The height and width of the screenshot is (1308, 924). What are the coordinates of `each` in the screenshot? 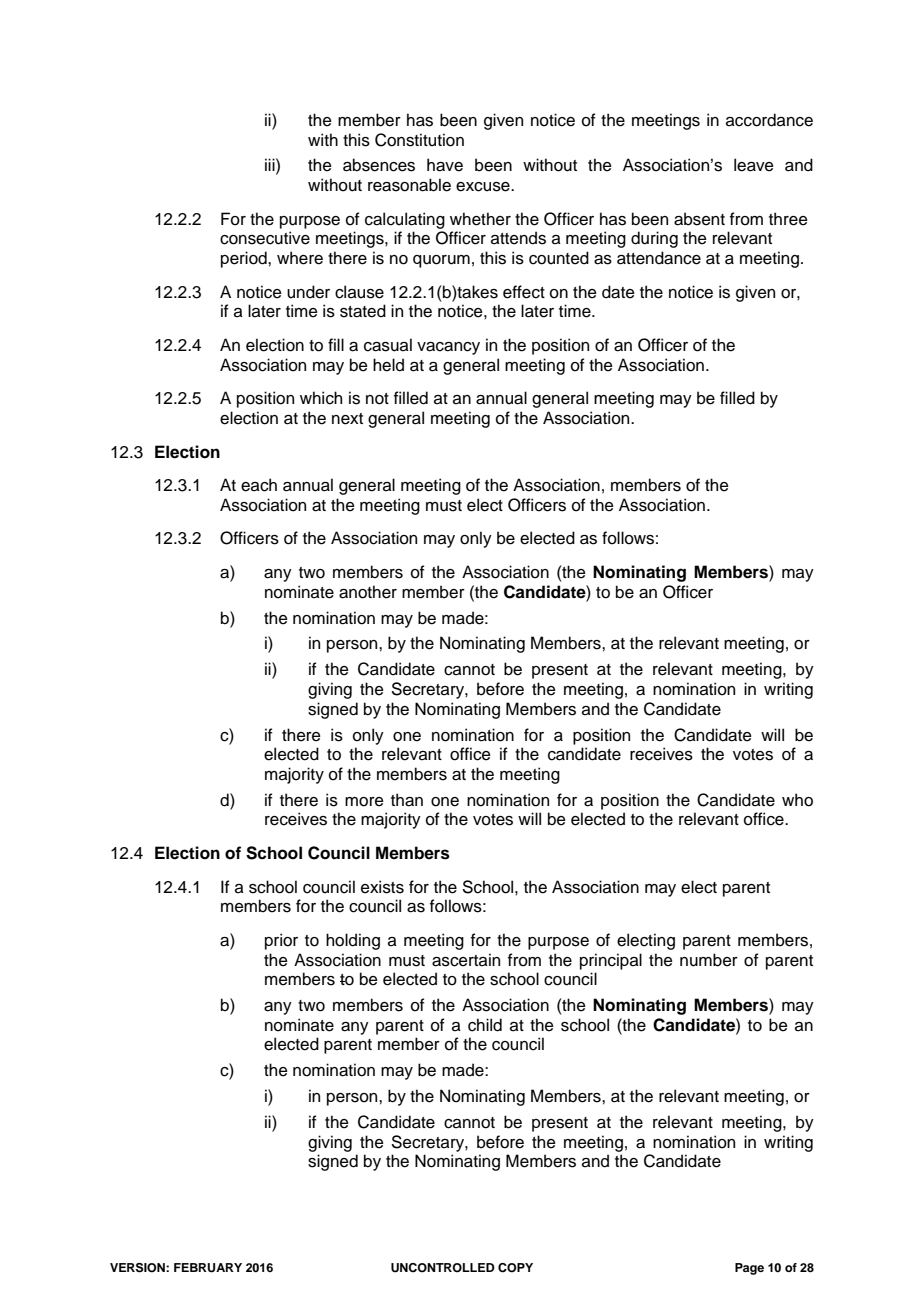 It's located at (259, 485).
